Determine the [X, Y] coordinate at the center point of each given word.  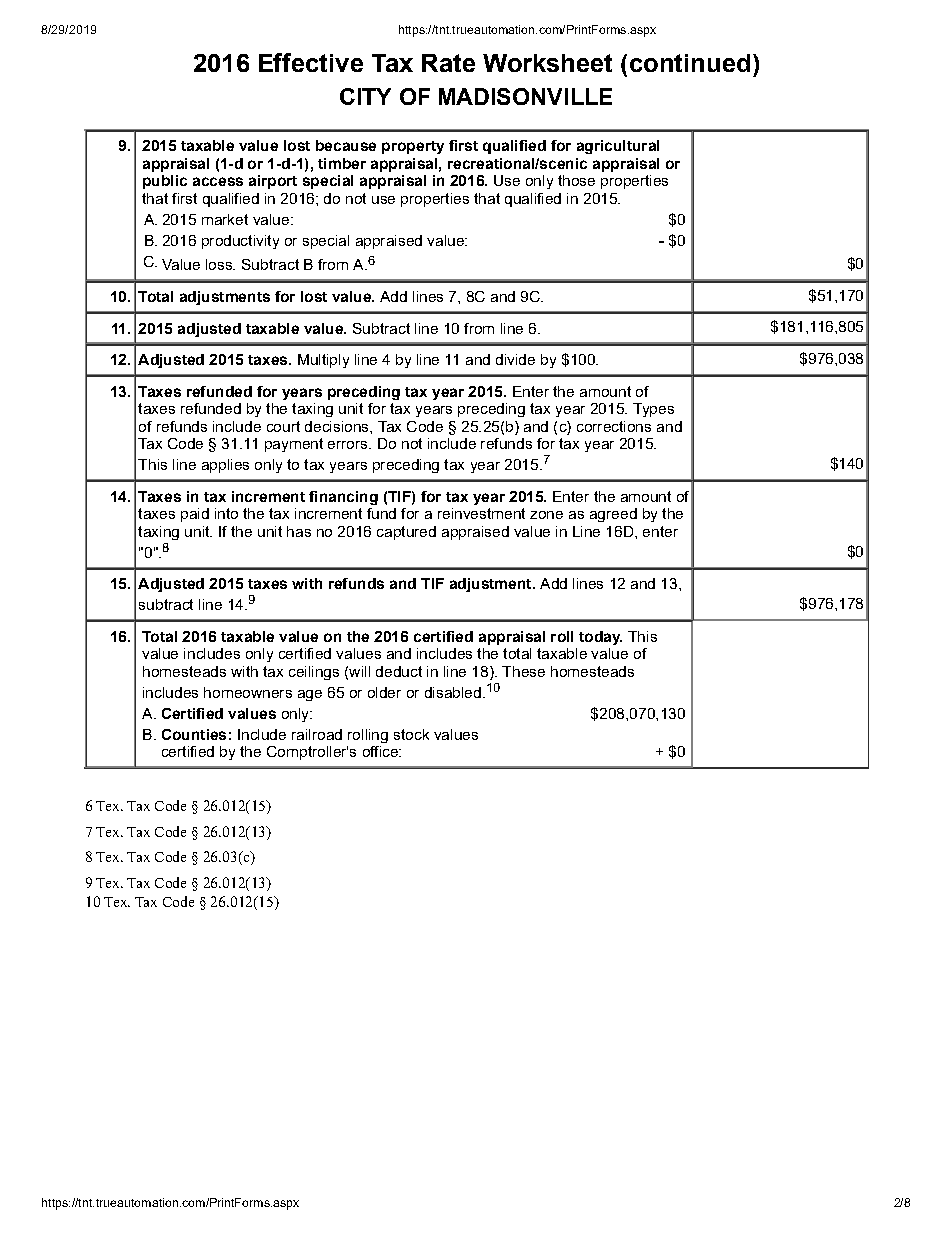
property [413, 147]
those [576, 180]
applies [225, 466]
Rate [448, 63]
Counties [194, 734]
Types [653, 410]
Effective [311, 62]
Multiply [323, 361]
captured [406, 533]
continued [690, 63]
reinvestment [481, 513]
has [299, 531]
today [600, 638]
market [225, 219]
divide [515, 359]
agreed [613, 515]
